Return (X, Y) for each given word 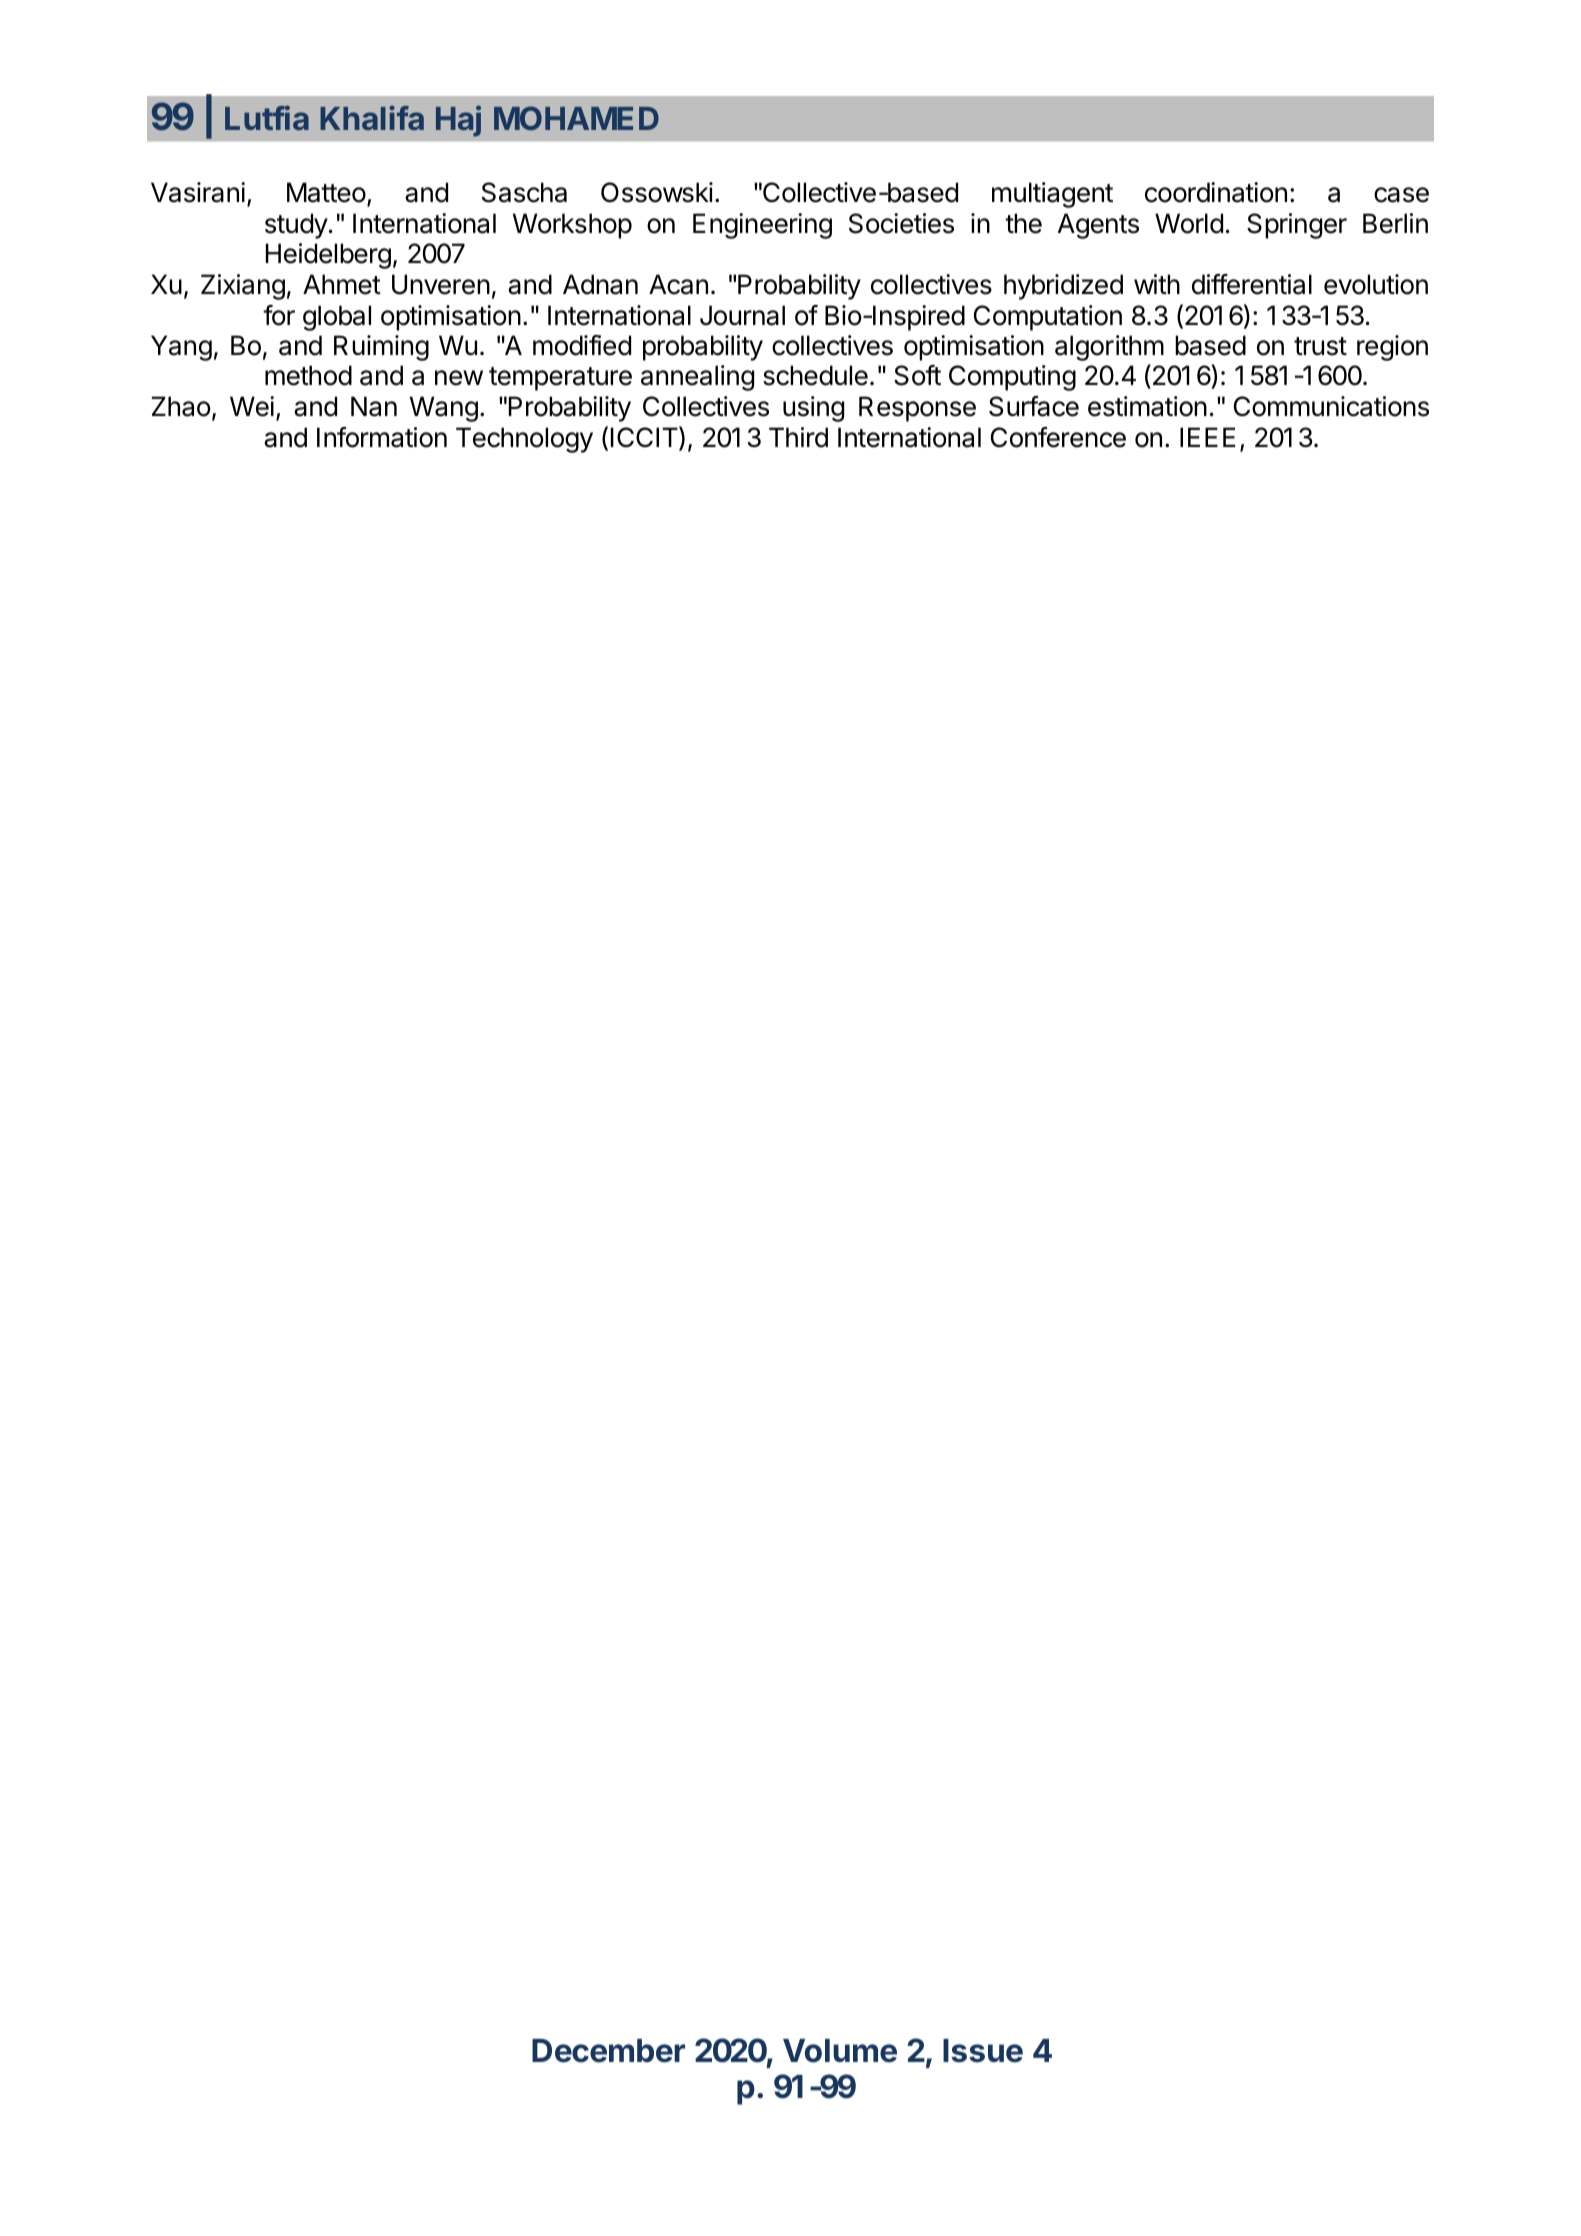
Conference (1058, 437)
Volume (840, 2051)
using (813, 409)
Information (382, 437)
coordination (1216, 192)
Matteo (326, 192)
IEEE (1207, 437)
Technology (524, 440)
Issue (983, 2051)
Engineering (762, 226)
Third (798, 437)
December (608, 2051)
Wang (444, 409)
